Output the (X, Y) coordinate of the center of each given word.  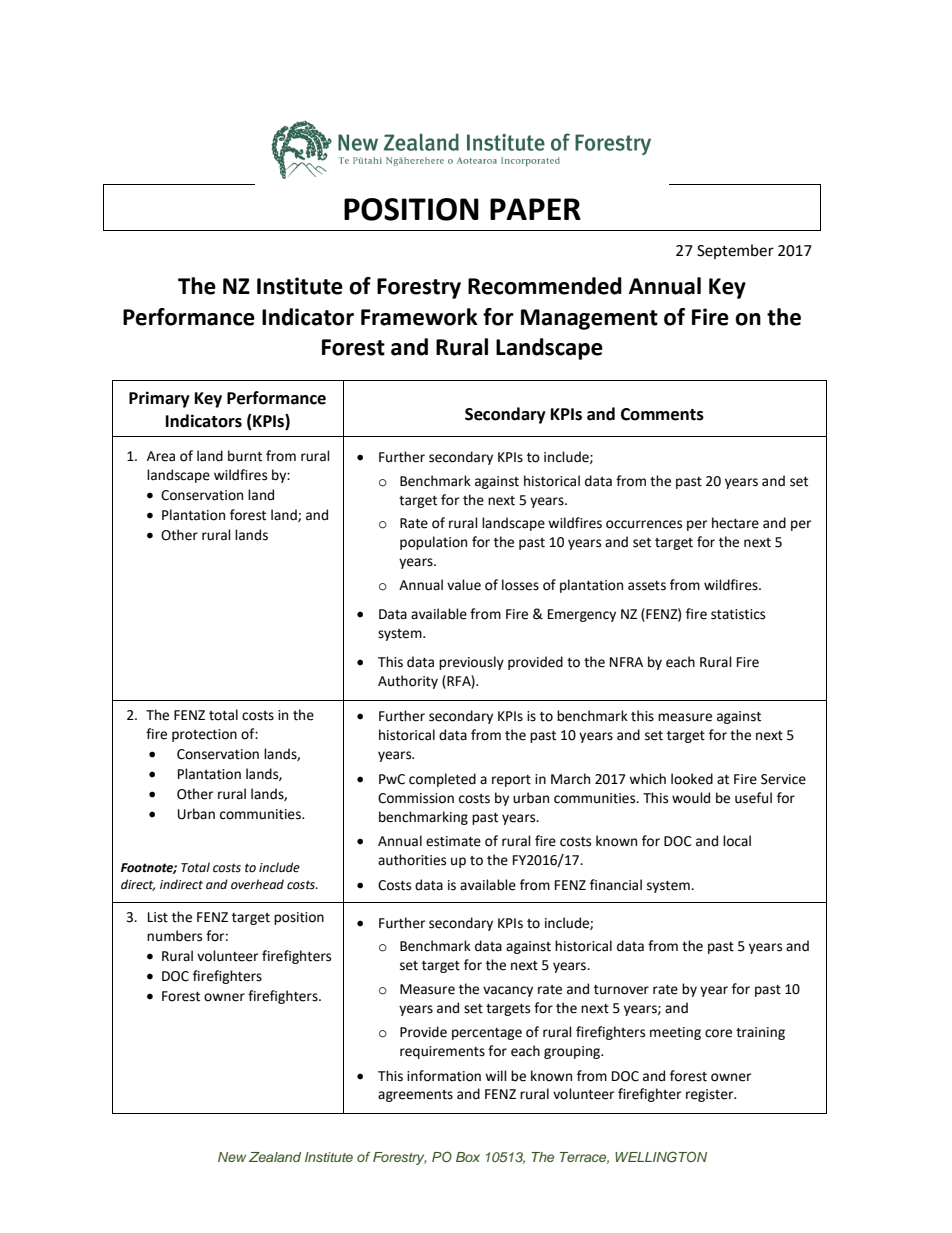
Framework (419, 317)
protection (204, 735)
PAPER (535, 209)
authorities (412, 860)
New (232, 1157)
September (735, 251)
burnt (245, 456)
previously (471, 663)
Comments (662, 414)
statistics (738, 614)
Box (468, 1157)
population (433, 543)
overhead (257, 884)
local (737, 841)
